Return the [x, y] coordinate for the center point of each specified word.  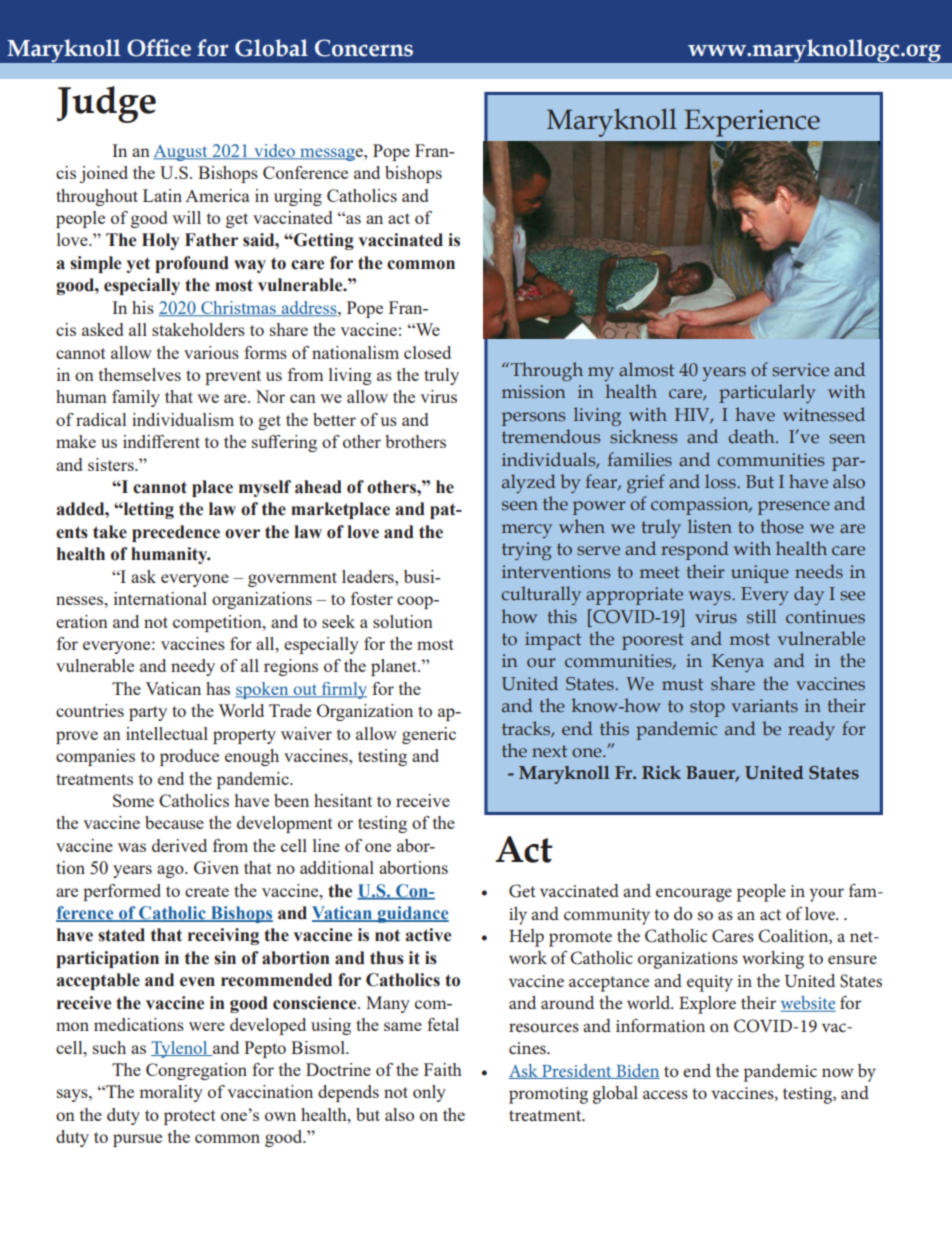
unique [760, 574]
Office [159, 48]
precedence [176, 533]
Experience [752, 123]
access [665, 1094]
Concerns [364, 48]
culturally [541, 595]
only [429, 1093]
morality [171, 1093]
